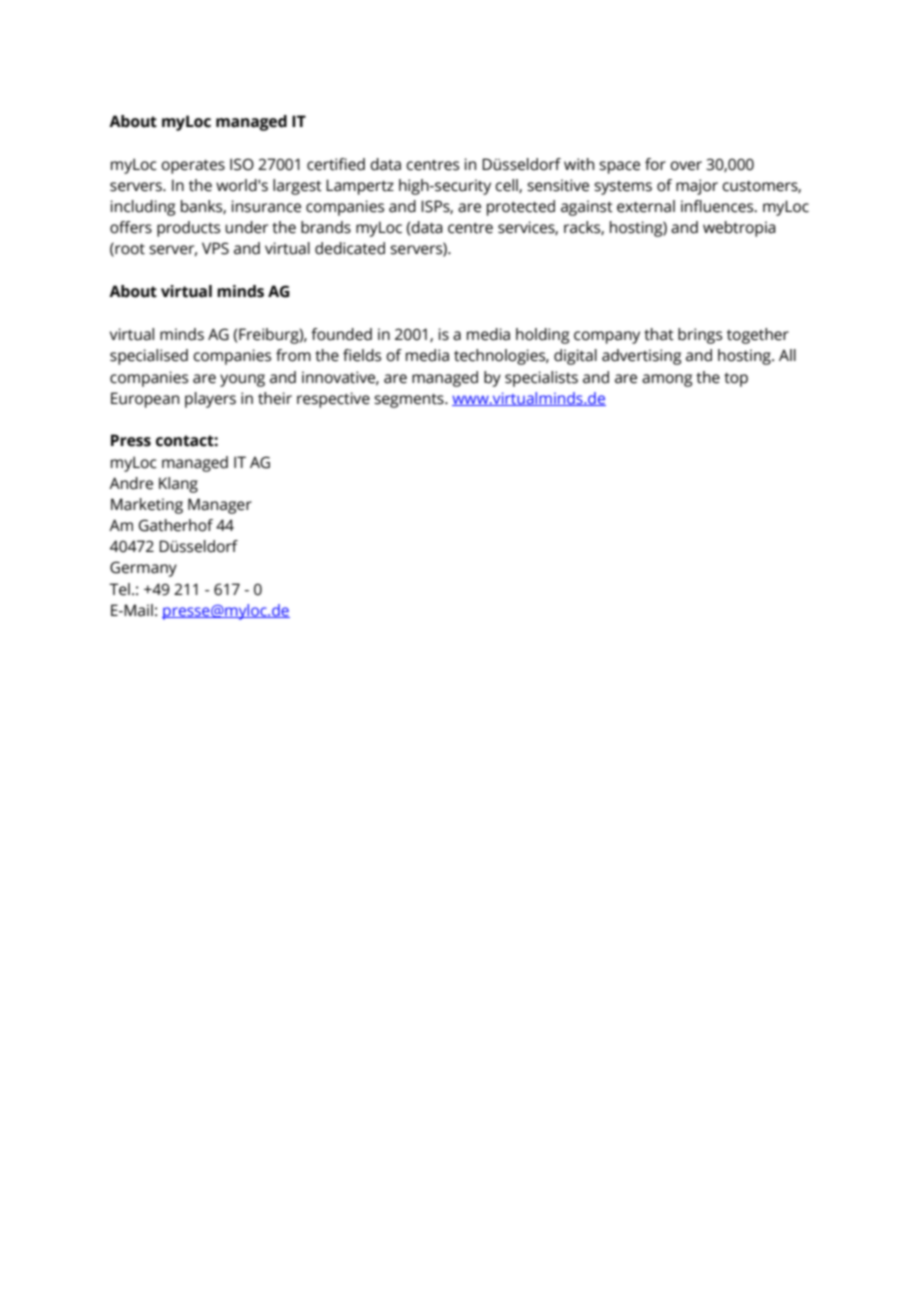 The width and height of the screenshot is (924, 1308). Describe the element at coordinates (242, 380) in the screenshot. I see `young` at that location.
